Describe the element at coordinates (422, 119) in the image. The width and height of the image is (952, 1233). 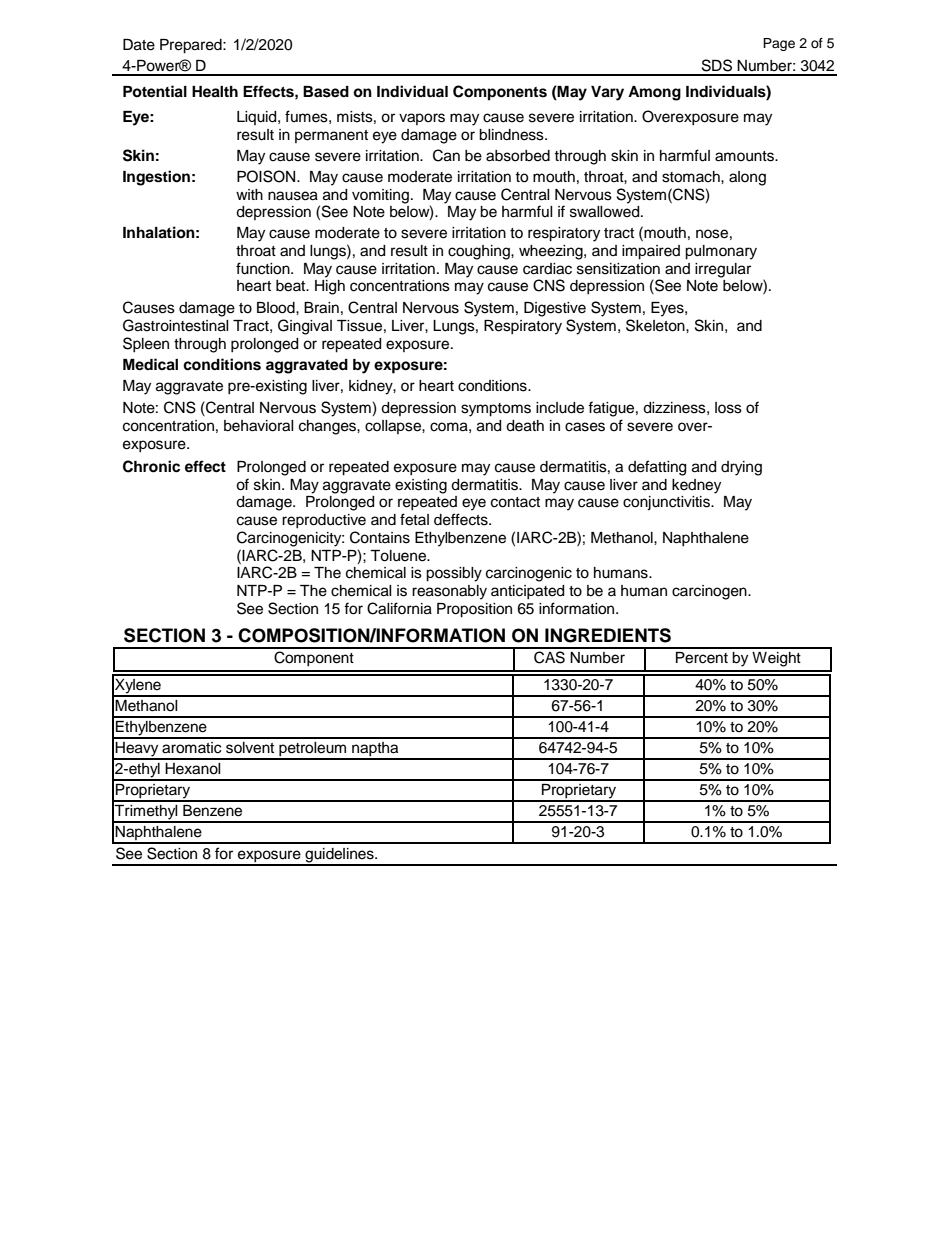
I see `vapors` at that location.
